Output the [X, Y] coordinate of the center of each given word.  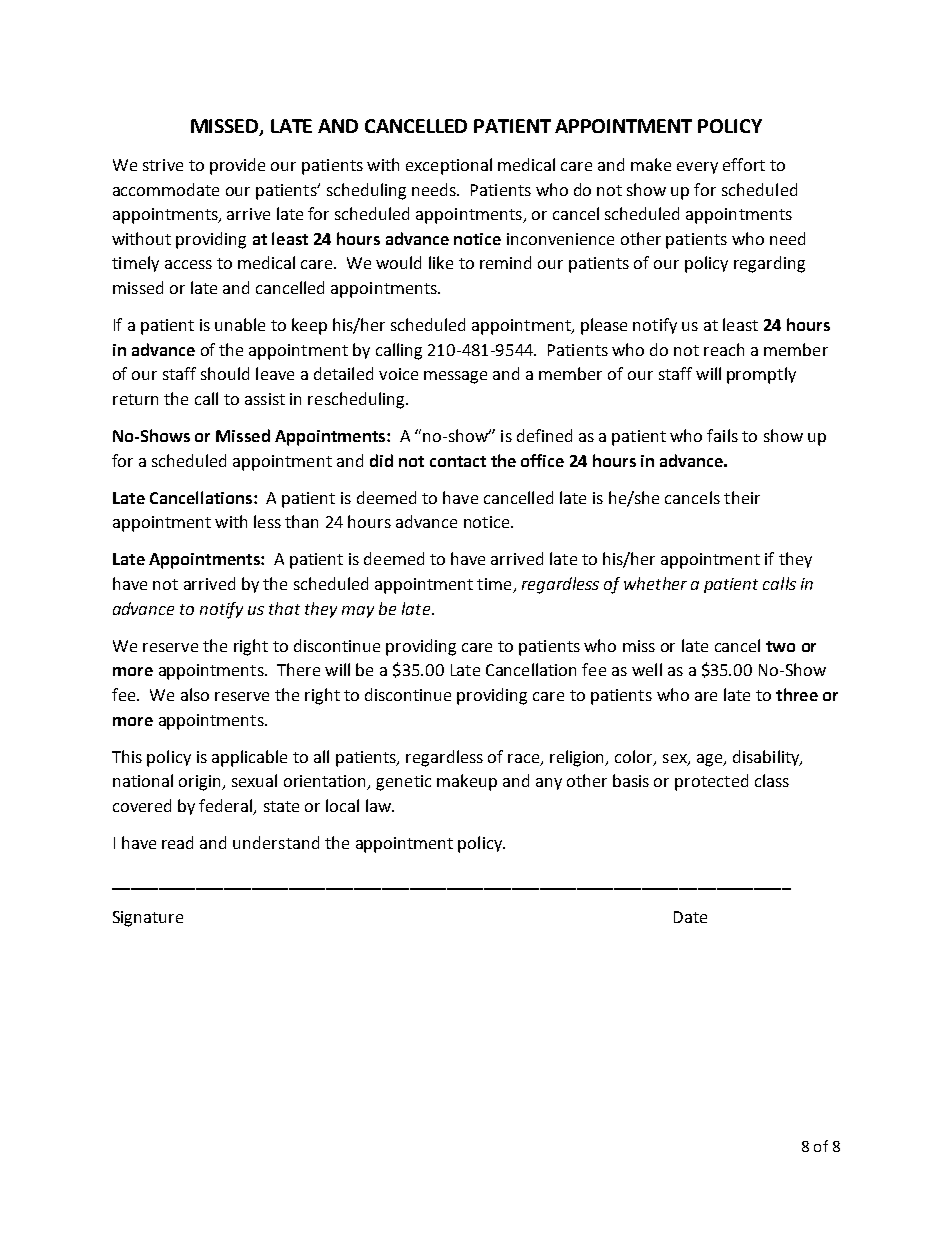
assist [265, 399]
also [195, 694]
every [697, 168]
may [358, 612]
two [780, 646]
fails [722, 435]
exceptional [449, 166]
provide [237, 166]
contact [458, 461]
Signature [148, 919]
